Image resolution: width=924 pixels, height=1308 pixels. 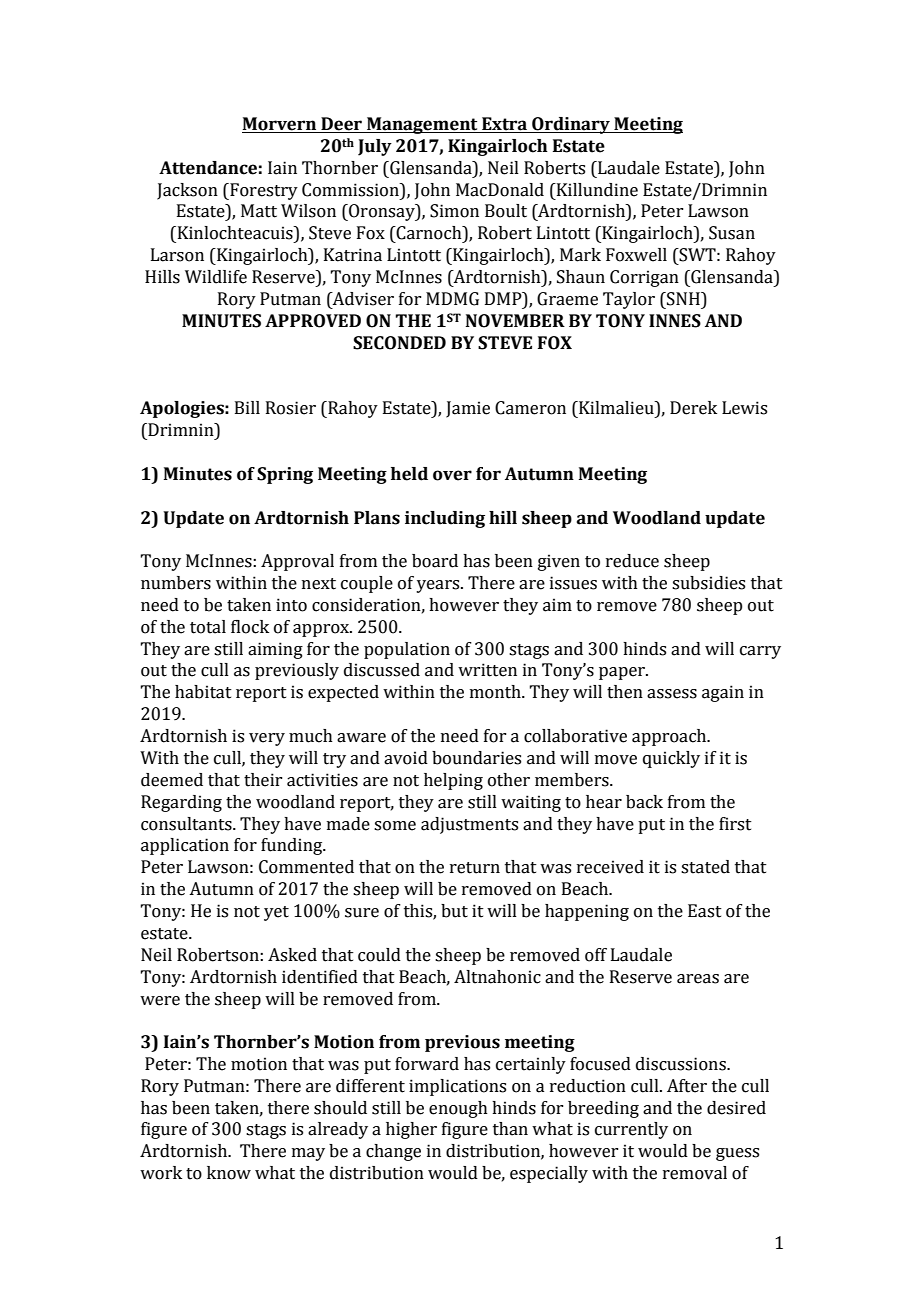 What do you see at coordinates (285, 475) in the screenshot?
I see `Spring` at bounding box center [285, 475].
